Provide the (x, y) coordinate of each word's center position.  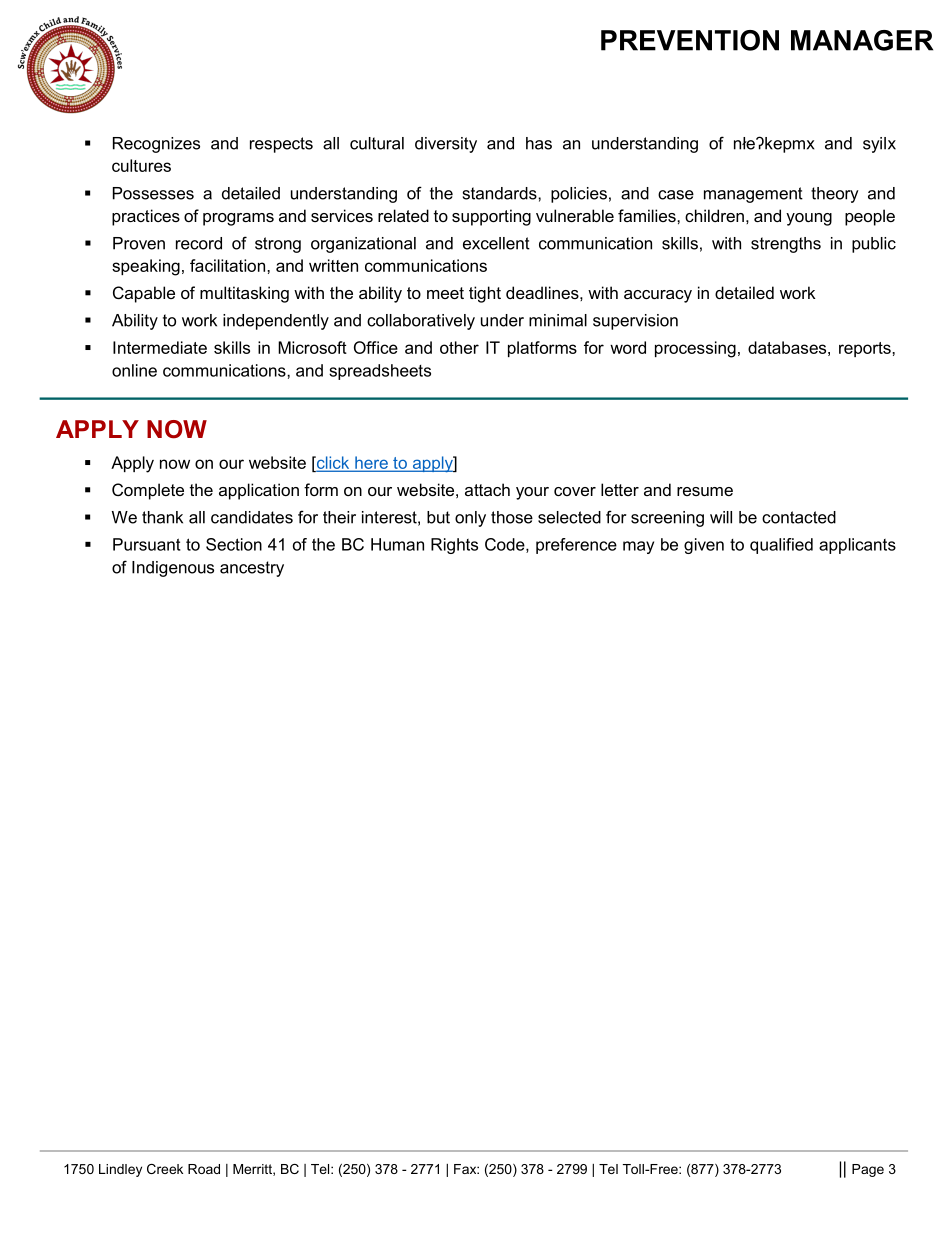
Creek (165, 1169)
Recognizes (156, 145)
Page (868, 1170)
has (539, 143)
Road (204, 1169)
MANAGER (862, 40)
